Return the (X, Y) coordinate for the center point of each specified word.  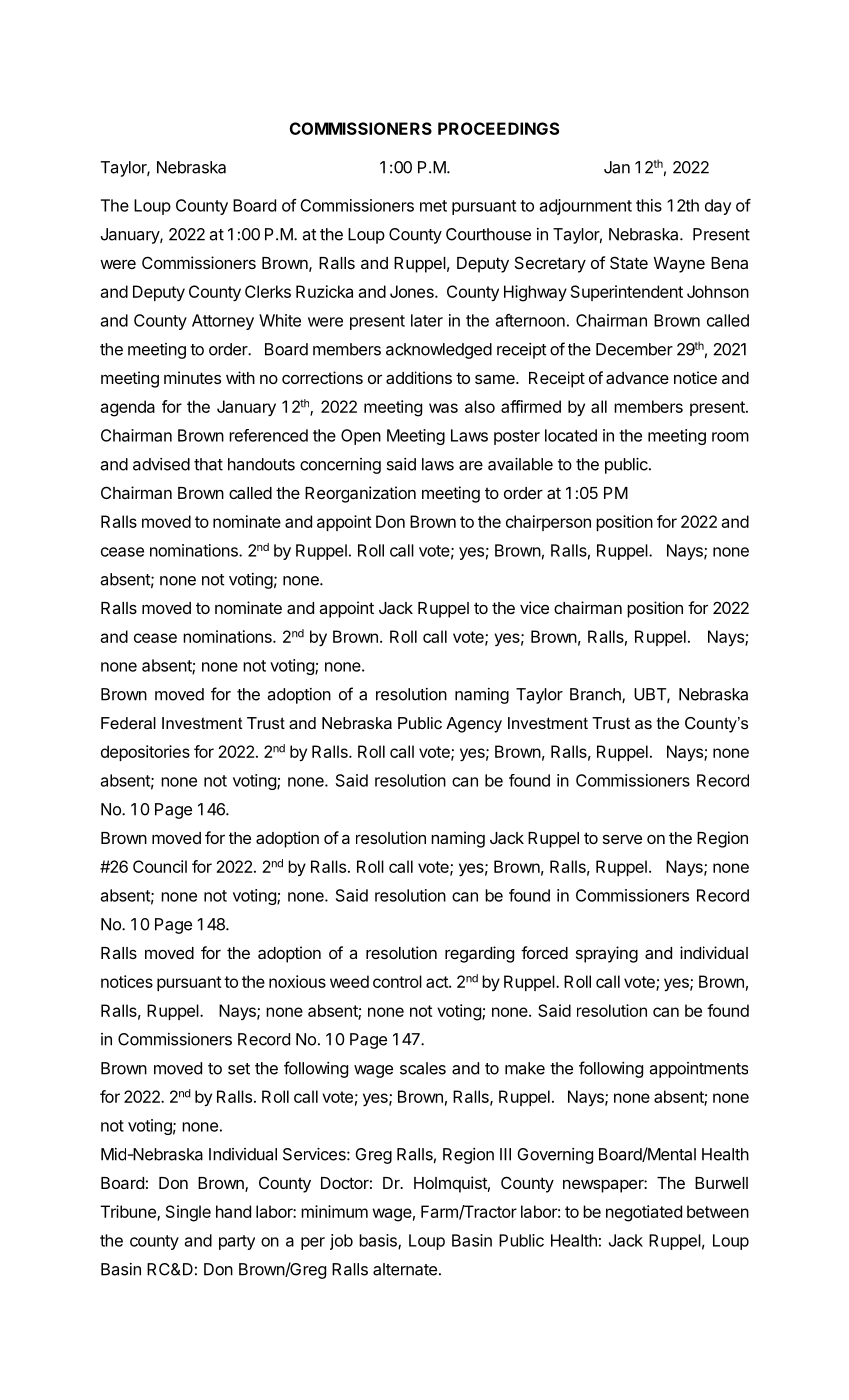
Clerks (268, 291)
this (649, 205)
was (443, 408)
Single (188, 1213)
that (208, 464)
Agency (474, 725)
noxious (297, 981)
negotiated (644, 1213)
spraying (607, 954)
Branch (596, 695)
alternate (405, 1269)
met (433, 206)
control (397, 981)
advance (637, 378)
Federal (128, 723)
